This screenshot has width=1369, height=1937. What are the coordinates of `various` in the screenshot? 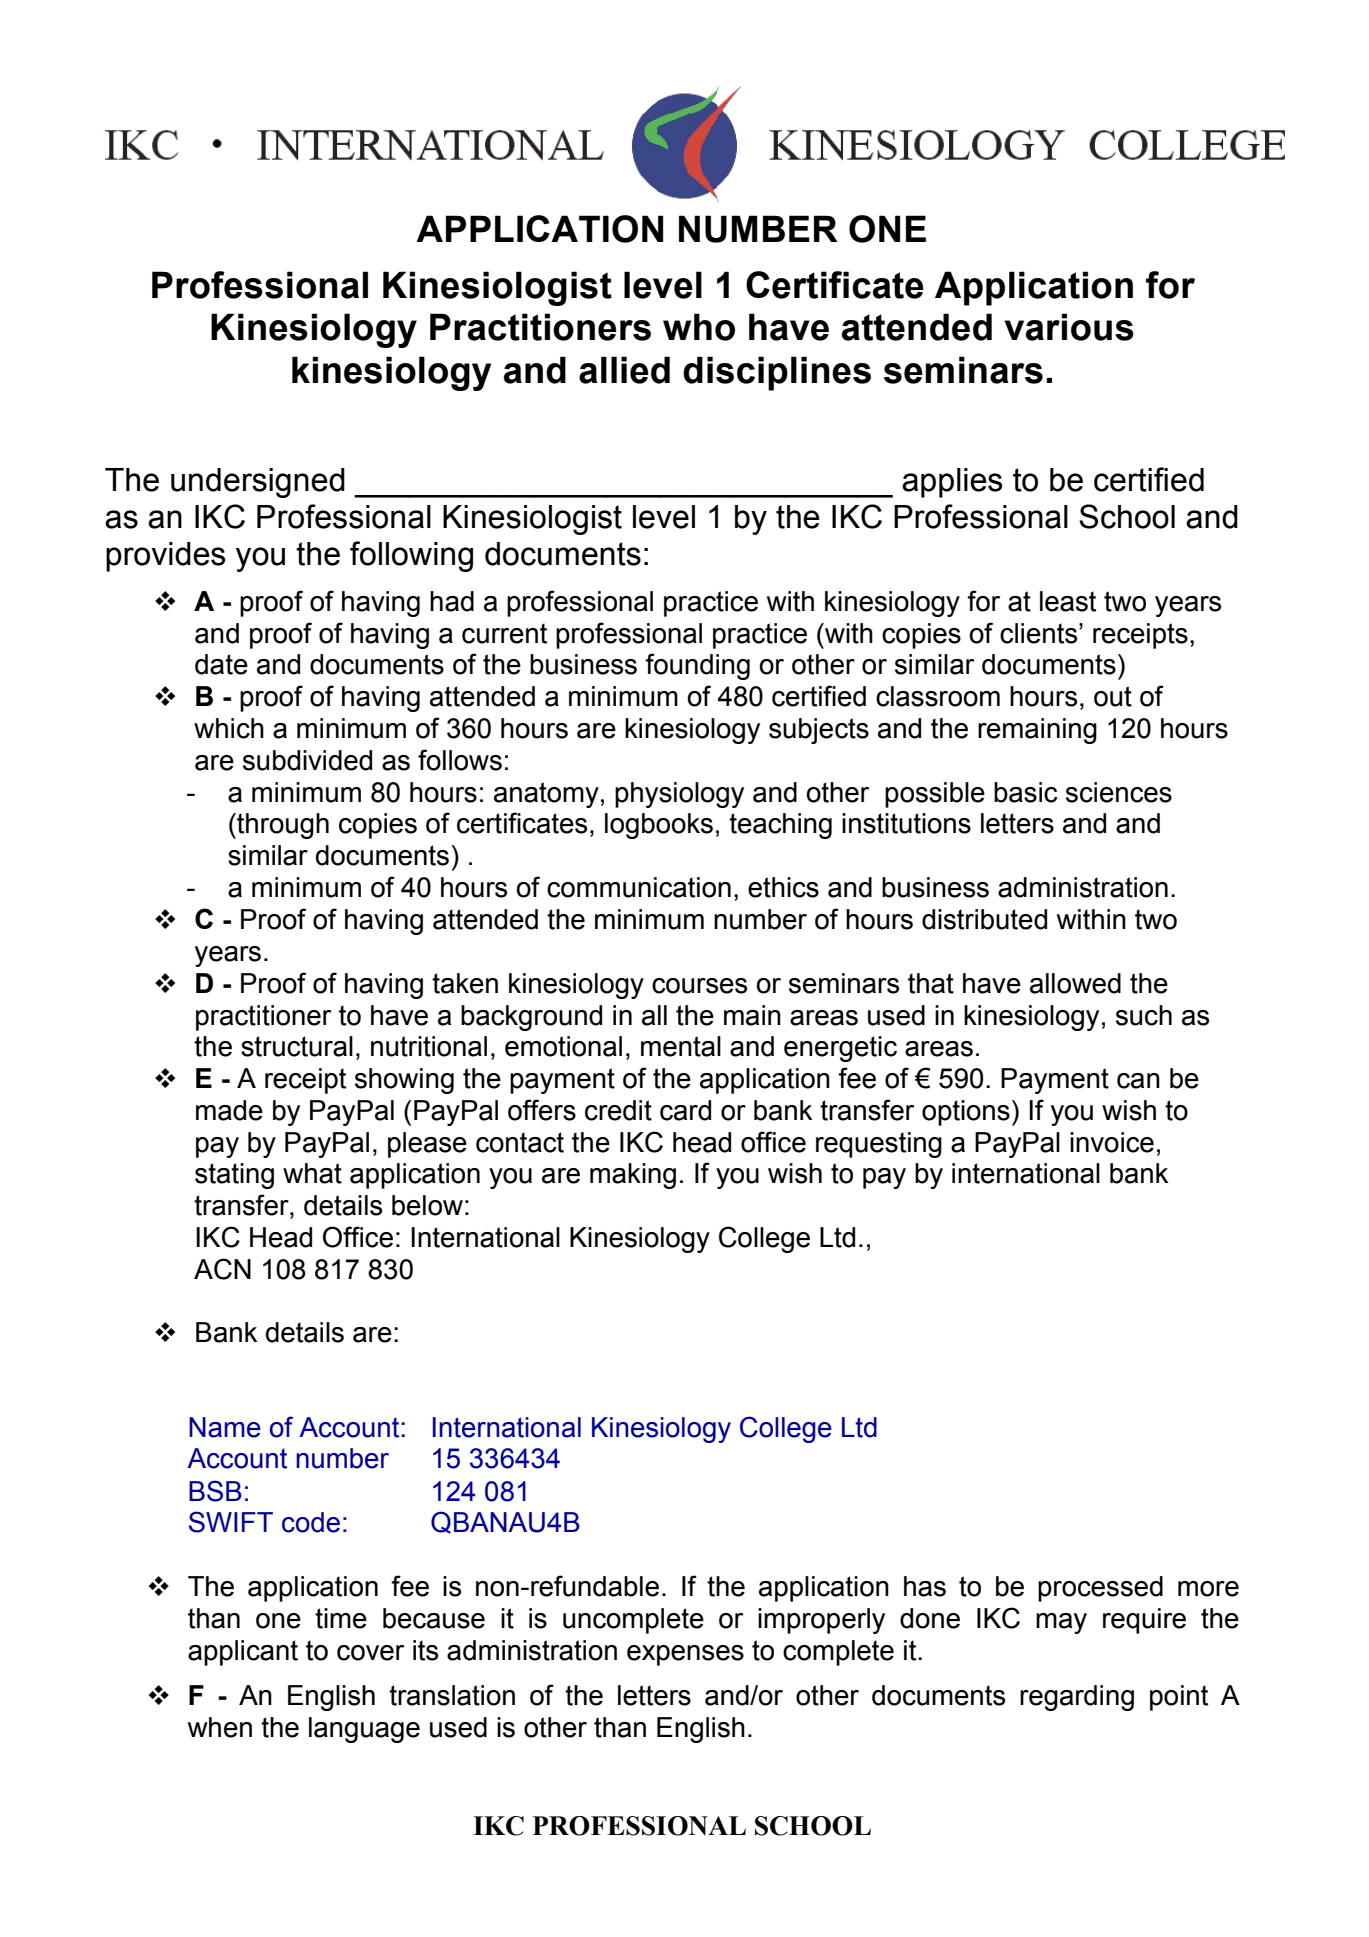 It's located at (1069, 327).
